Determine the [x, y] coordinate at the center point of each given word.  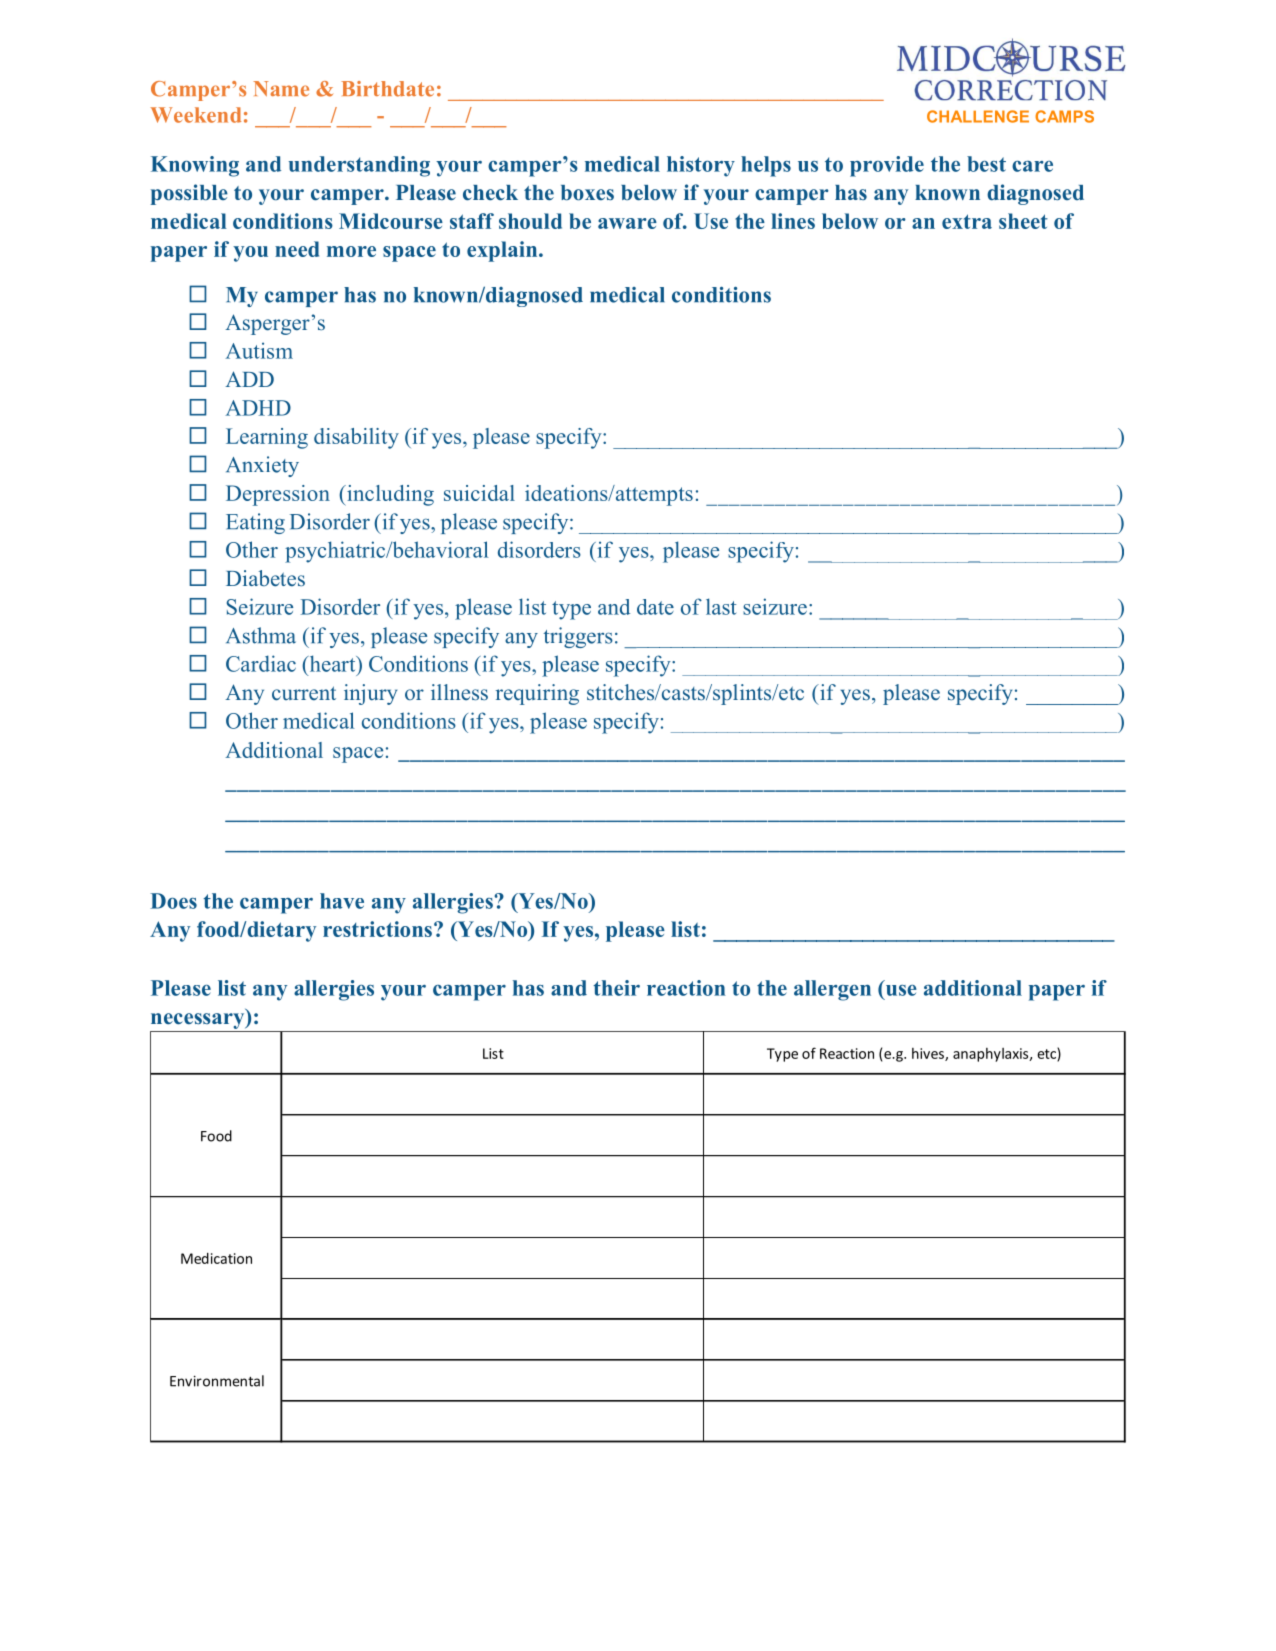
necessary [198, 1022]
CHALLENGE [978, 116]
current [304, 693]
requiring [537, 694]
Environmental [217, 1381]
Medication [216, 1258]
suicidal [479, 493]
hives [929, 1054]
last [721, 606]
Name [281, 89]
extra [967, 221]
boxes [587, 193]
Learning [267, 438]
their [616, 988]
